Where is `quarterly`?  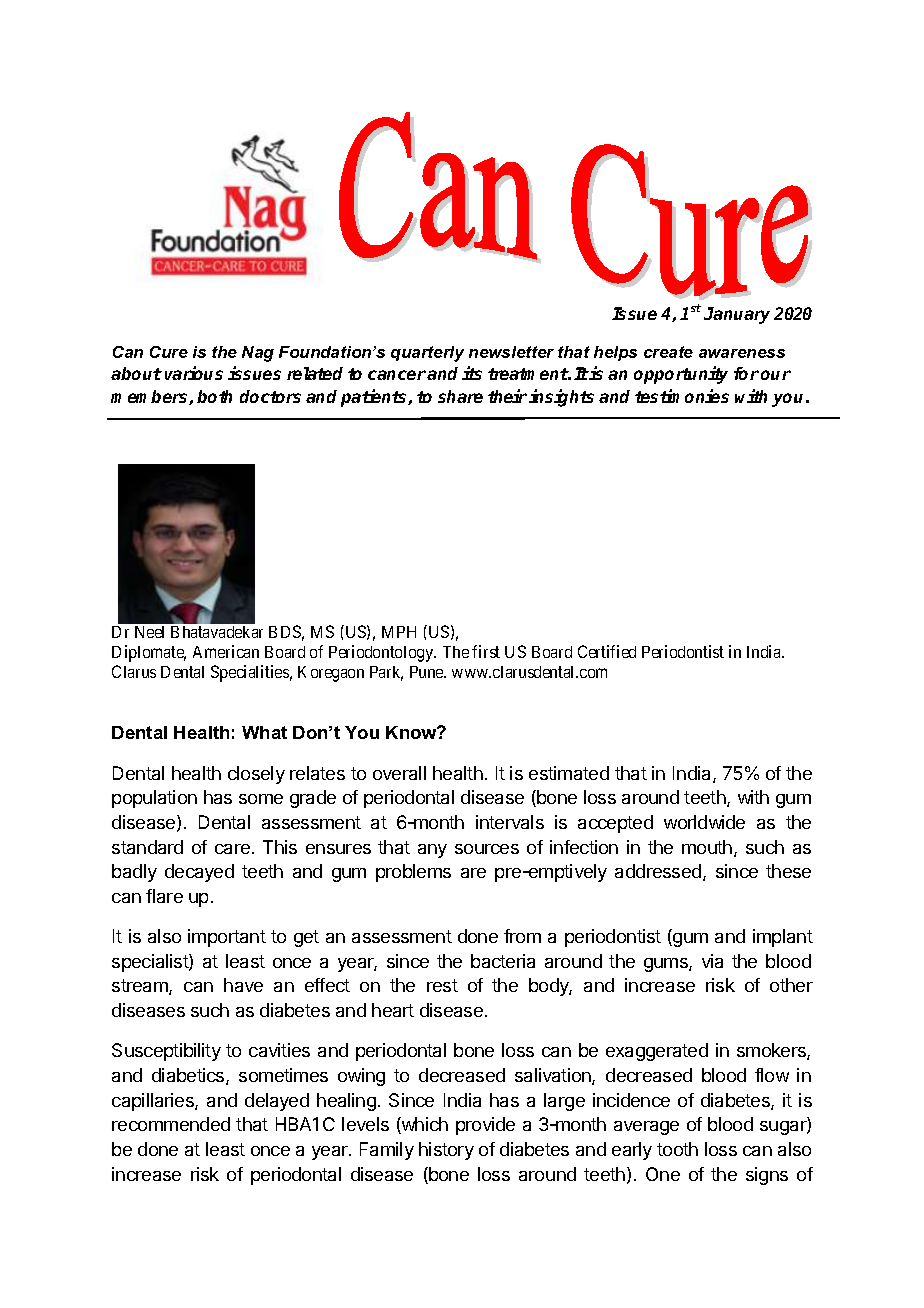
quarterly is located at coordinates (427, 354).
